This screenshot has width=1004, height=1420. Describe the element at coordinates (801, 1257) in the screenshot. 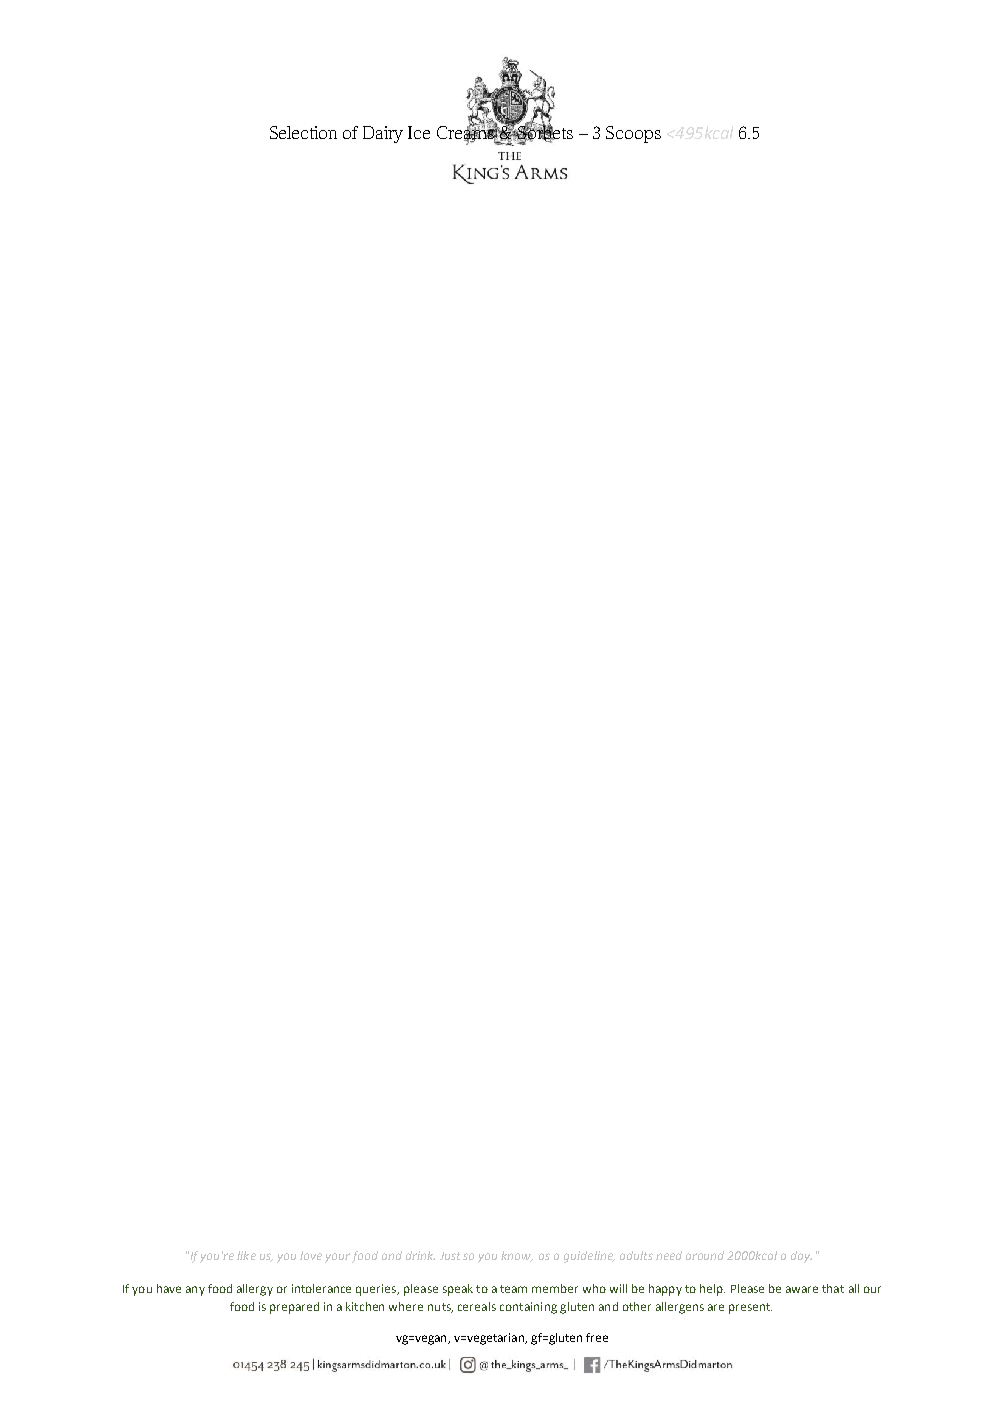

I see `day` at that location.
